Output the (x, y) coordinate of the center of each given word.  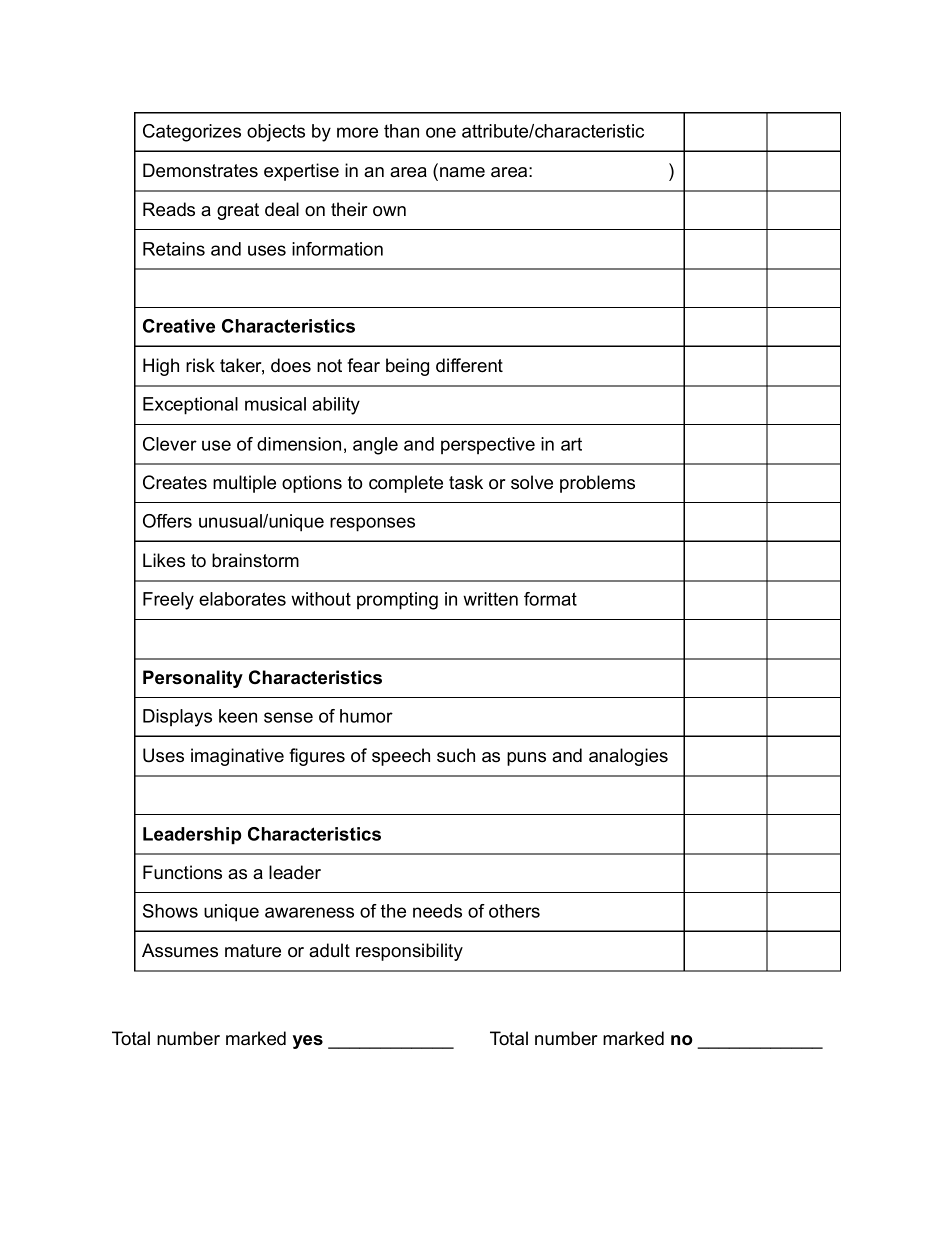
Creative (179, 326)
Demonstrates (200, 170)
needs (437, 911)
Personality (193, 679)
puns (526, 759)
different (469, 365)
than (401, 131)
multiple (244, 484)
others (514, 911)
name (462, 172)
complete (406, 484)
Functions (182, 872)
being (407, 367)
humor (366, 716)
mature (253, 951)
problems (597, 484)
